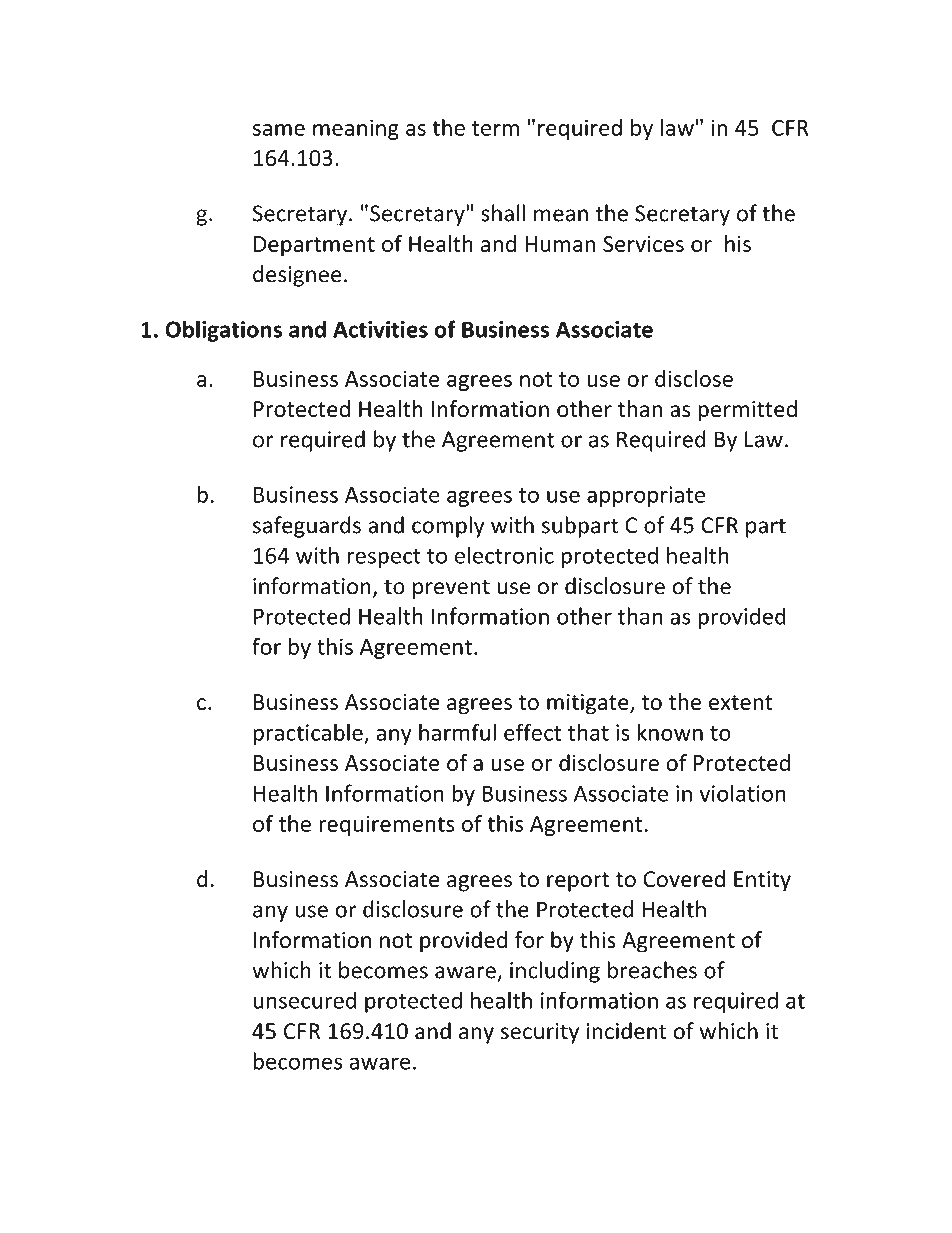 The image size is (952, 1233). I want to click on practicable, so click(309, 734).
